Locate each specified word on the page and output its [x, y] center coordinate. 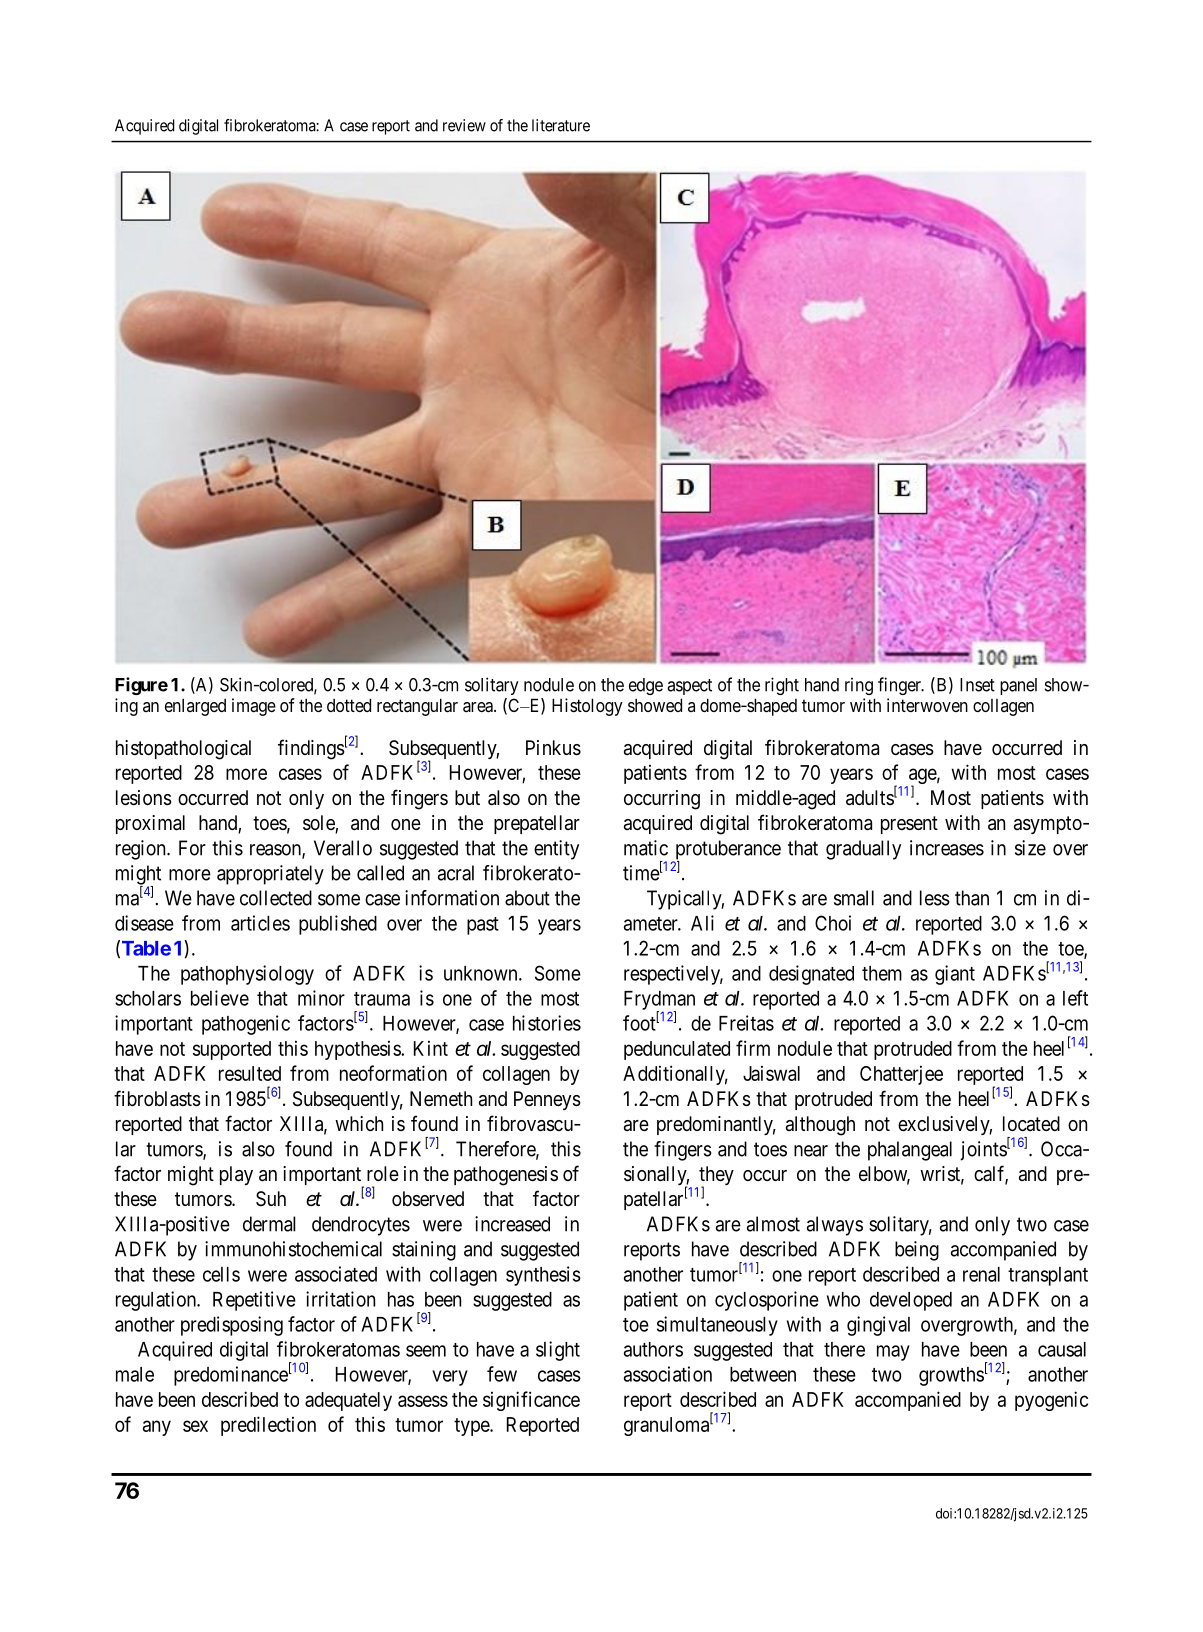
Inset [977, 685]
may [893, 1353]
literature [561, 125]
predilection [268, 1426]
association [668, 1374]
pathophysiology [247, 975]
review [464, 125]
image [254, 707]
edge [646, 686]
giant [955, 975]
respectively [673, 975]
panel [1018, 686]
